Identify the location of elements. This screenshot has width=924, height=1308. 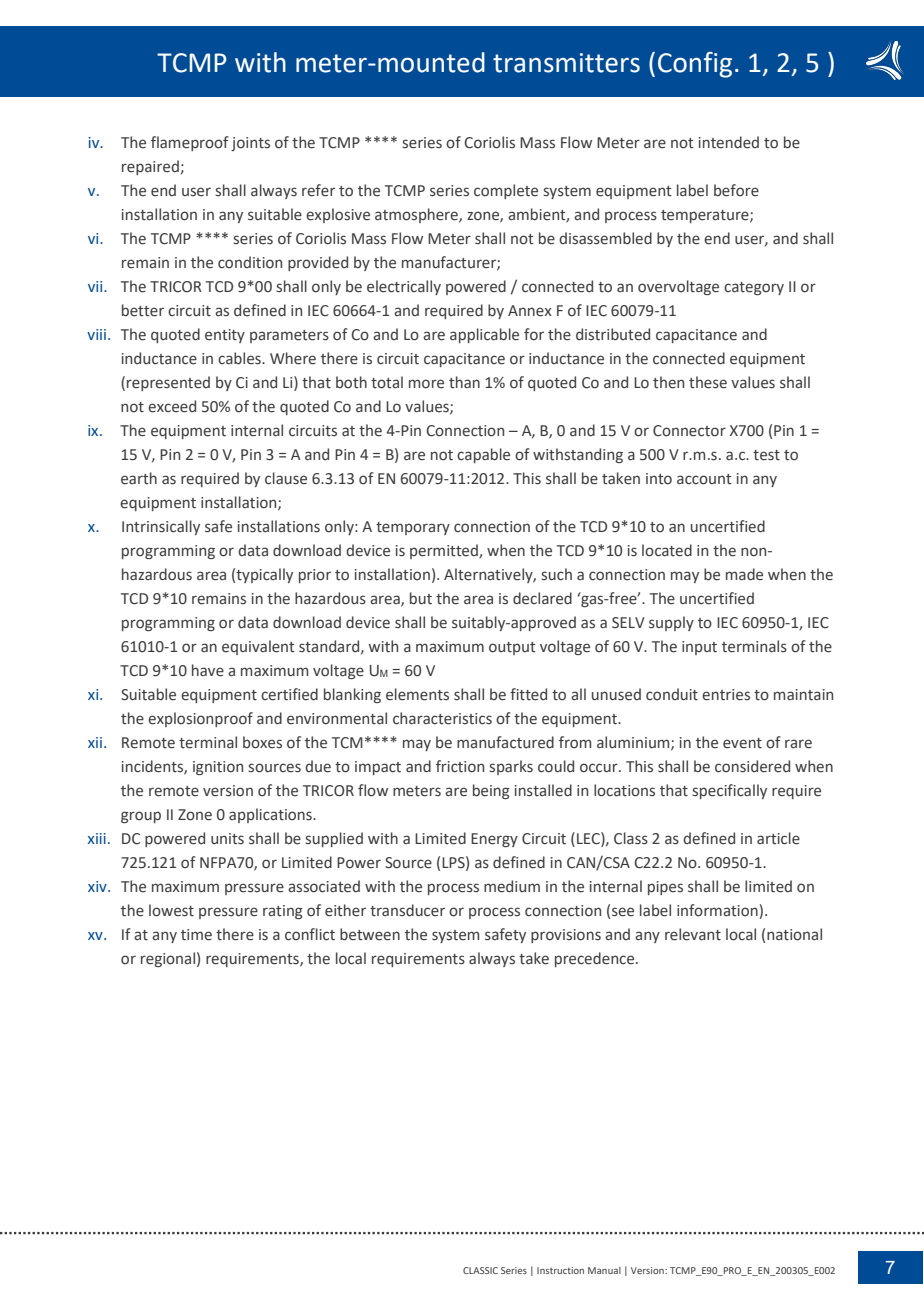
(417, 694).
